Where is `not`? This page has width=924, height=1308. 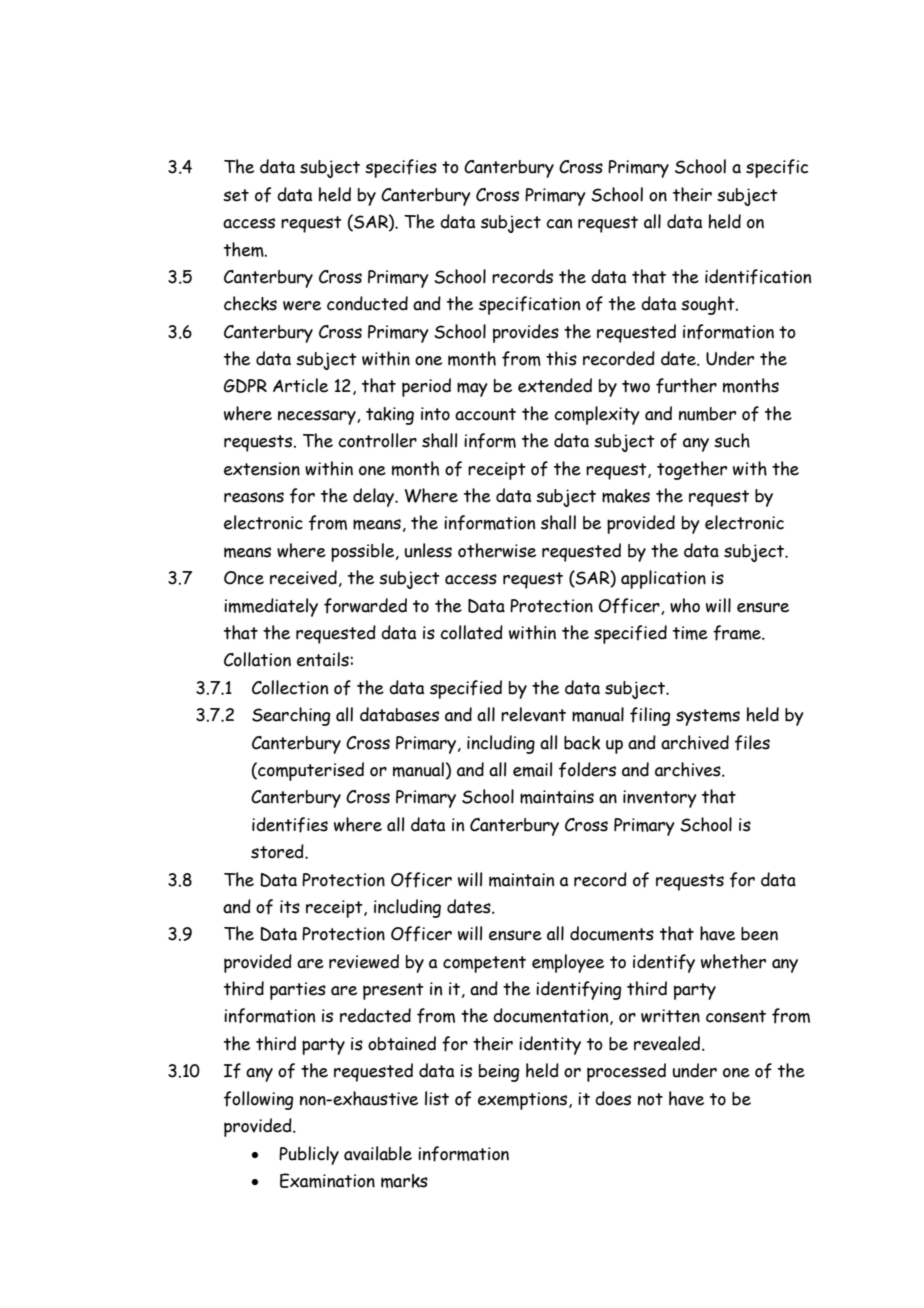 not is located at coordinates (650, 1099).
